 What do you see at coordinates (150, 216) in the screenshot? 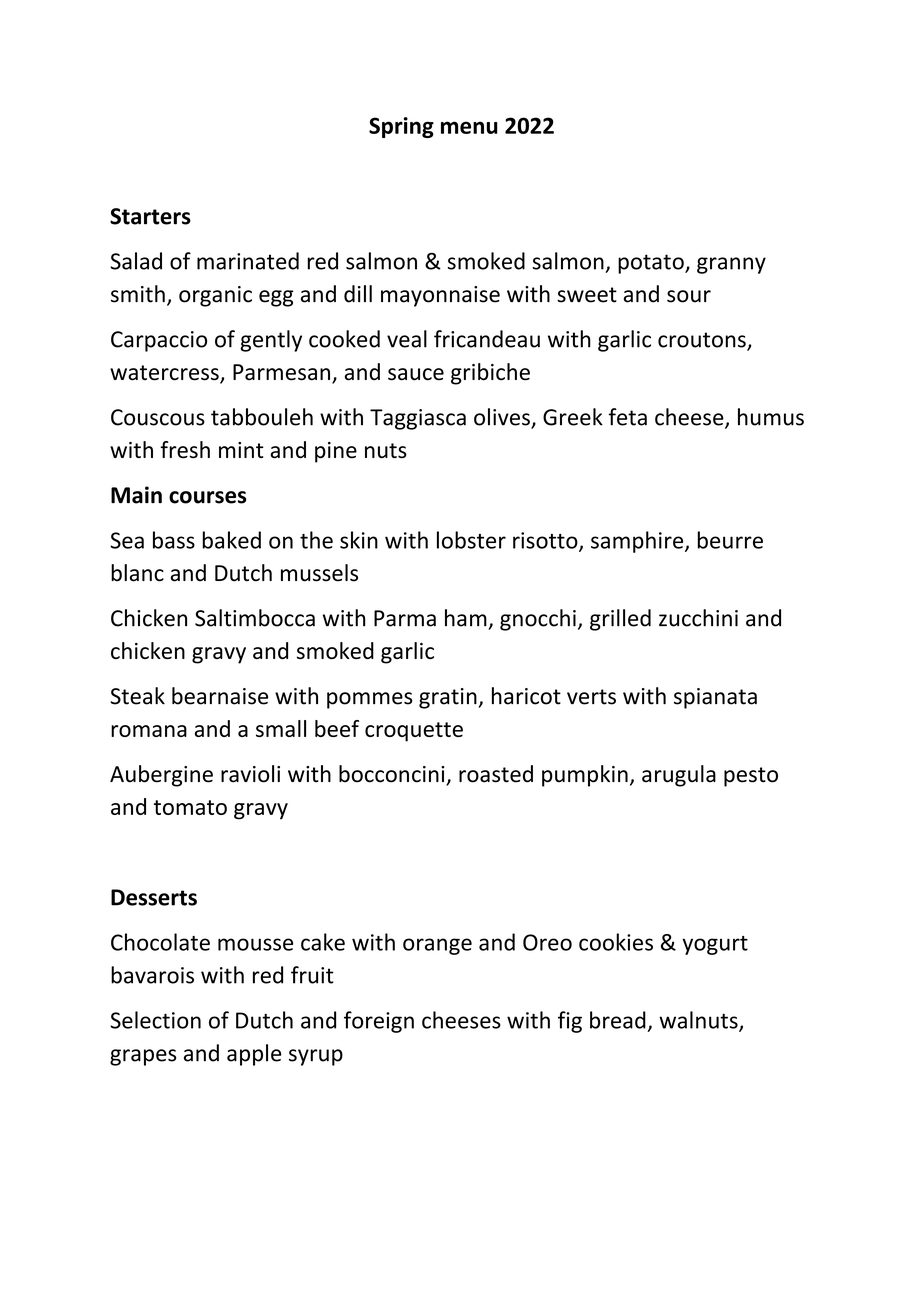
I see `Starters` at bounding box center [150, 216].
